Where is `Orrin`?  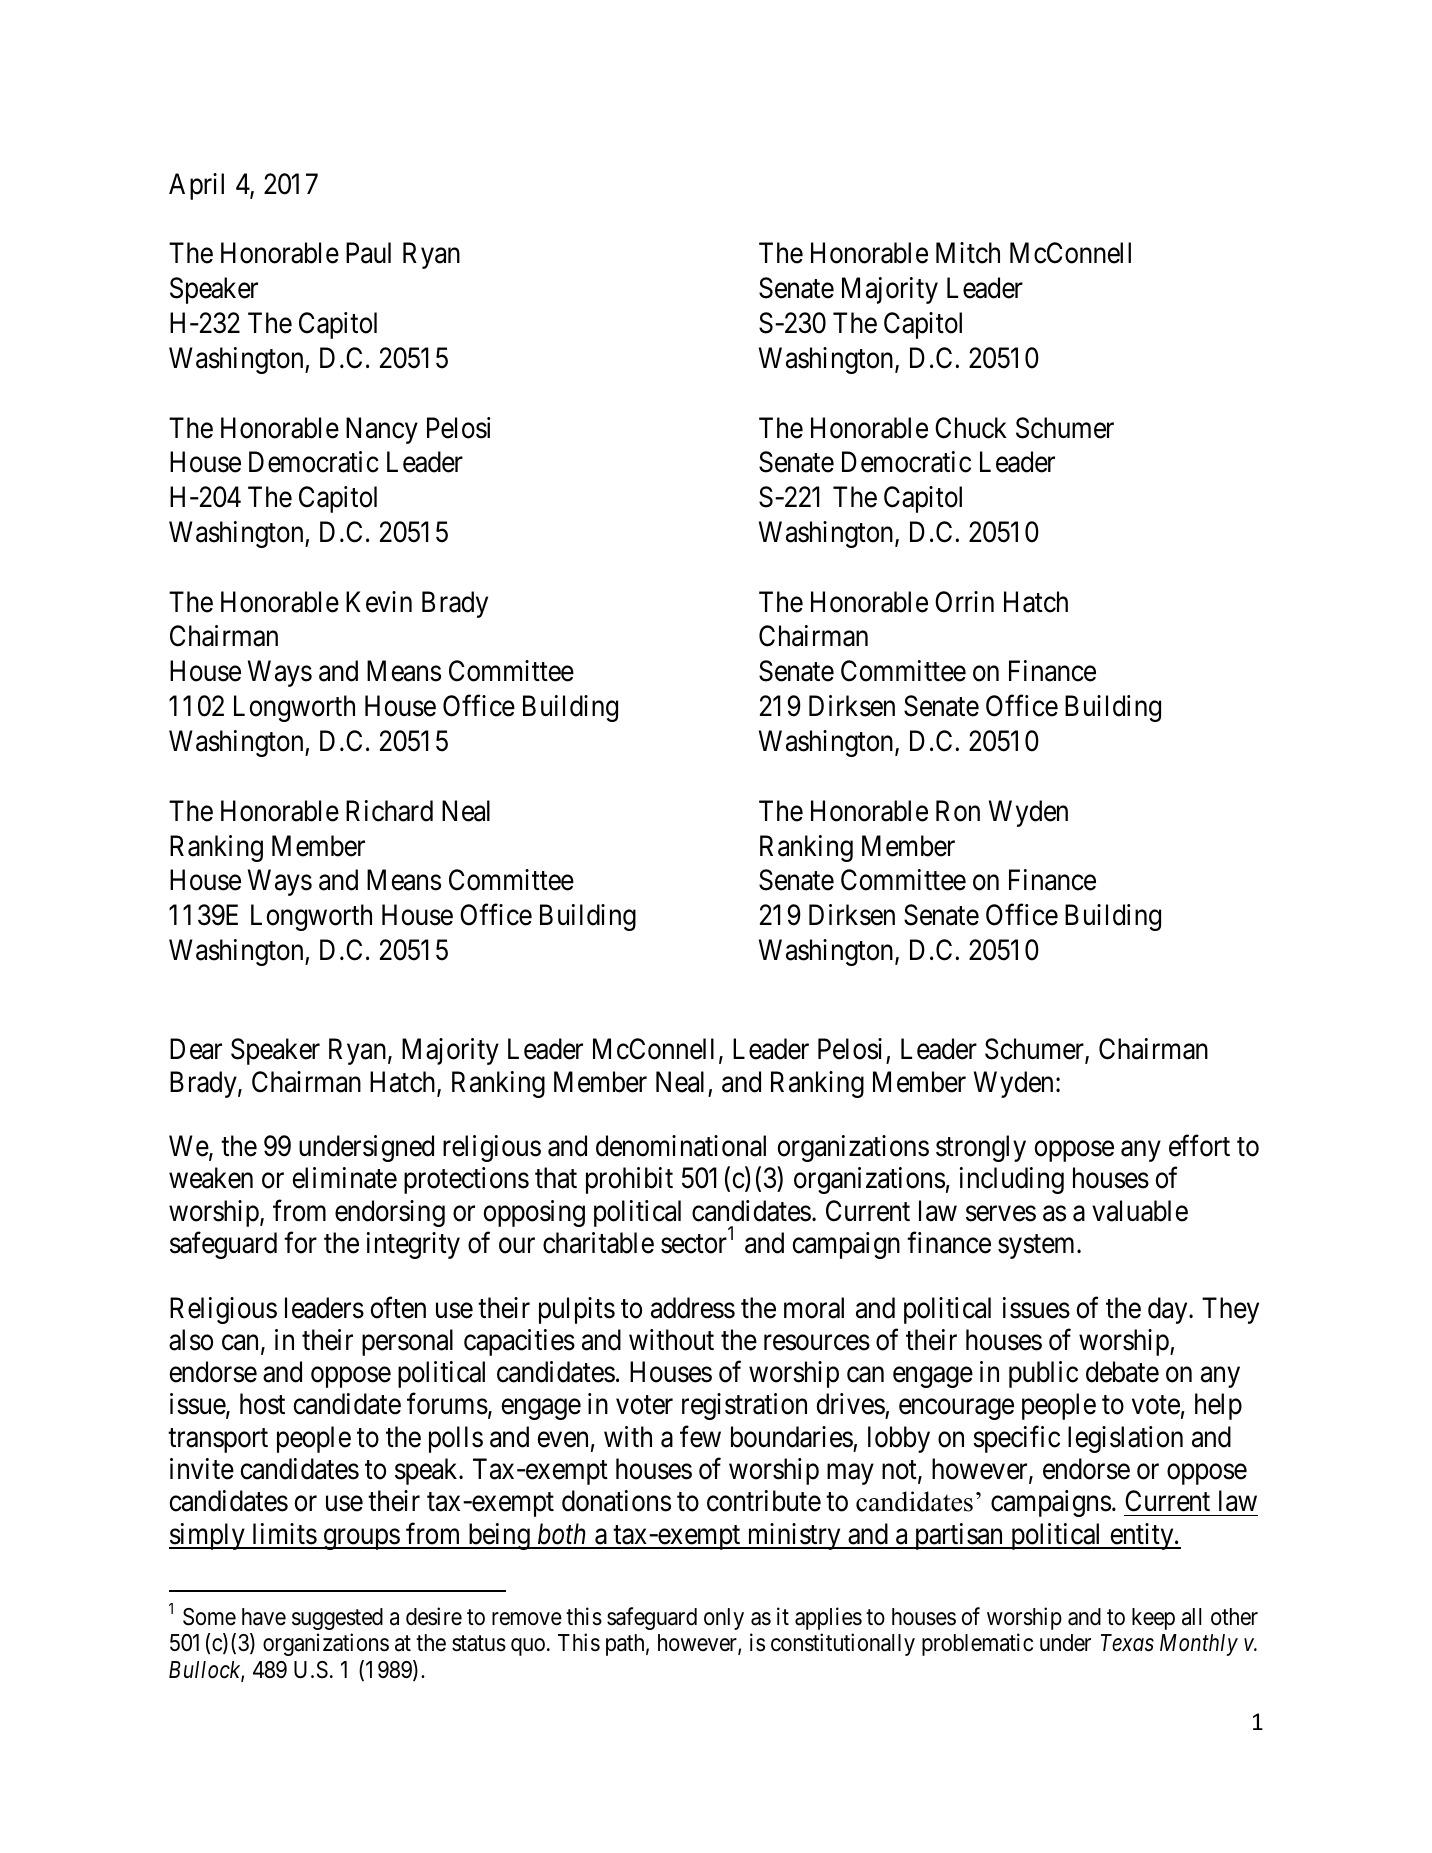
Orrin is located at coordinates (964, 602).
